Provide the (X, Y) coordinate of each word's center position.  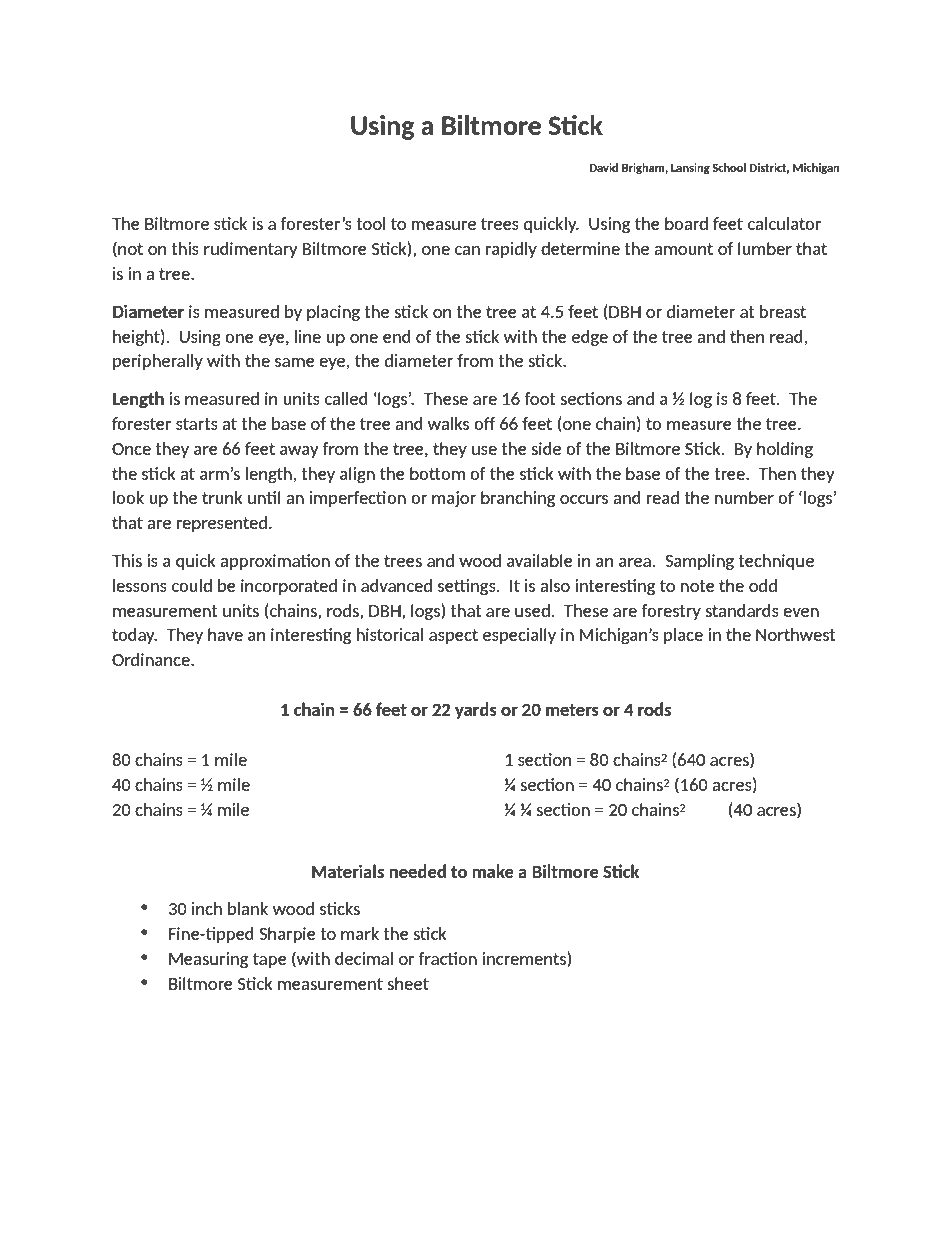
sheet (408, 983)
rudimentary (251, 250)
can (467, 250)
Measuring (208, 960)
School (729, 167)
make (493, 871)
